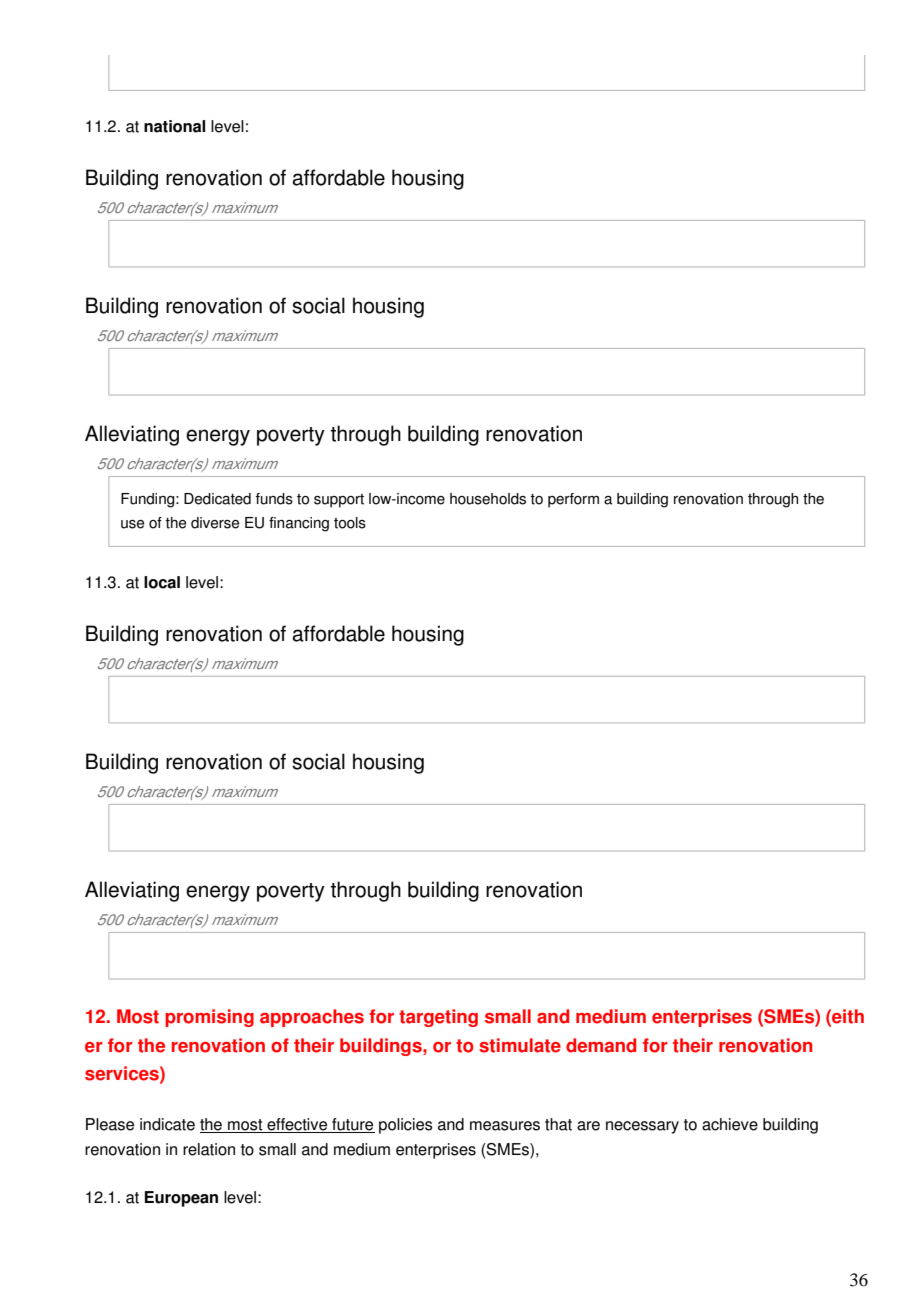  Describe the element at coordinates (350, 523) in the screenshot. I see `tools` at that location.
